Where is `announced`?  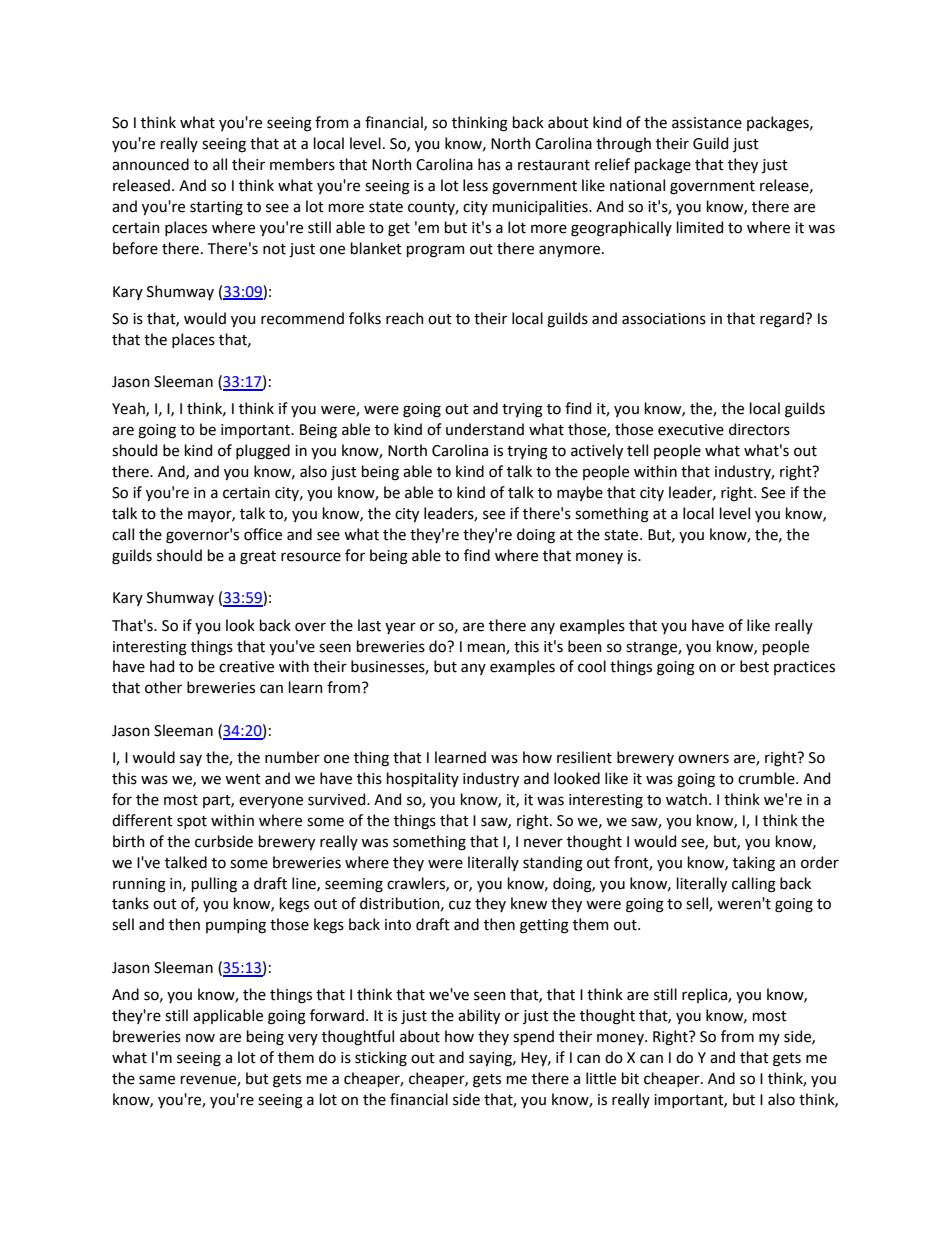
announced is located at coordinates (150, 164).
